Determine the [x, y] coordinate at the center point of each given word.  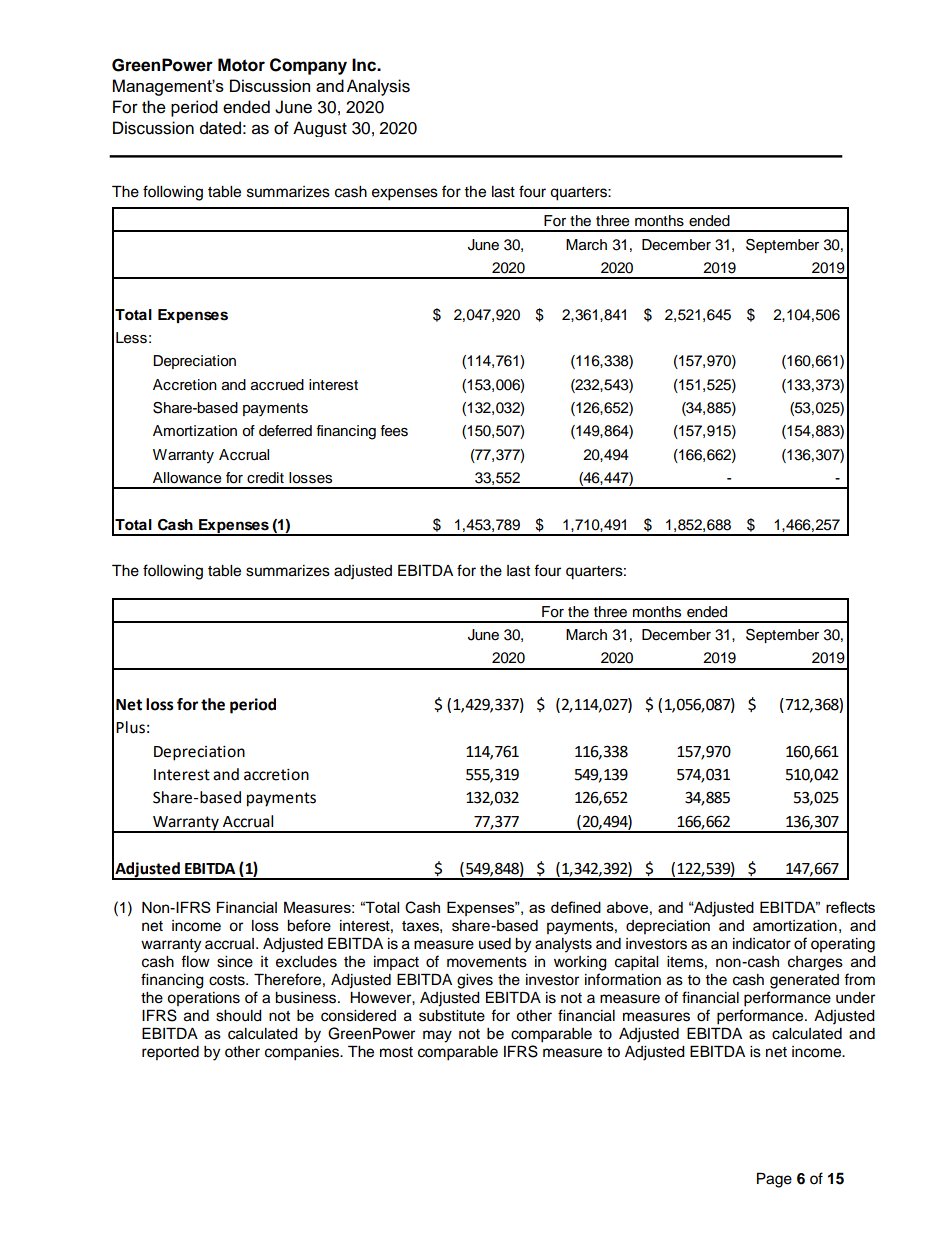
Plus [130, 727]
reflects [850, 907]
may [437, 1036]
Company [308, 66]
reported [170, 1053]
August [320, 129]
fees [394, 431]
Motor [241, 65]
